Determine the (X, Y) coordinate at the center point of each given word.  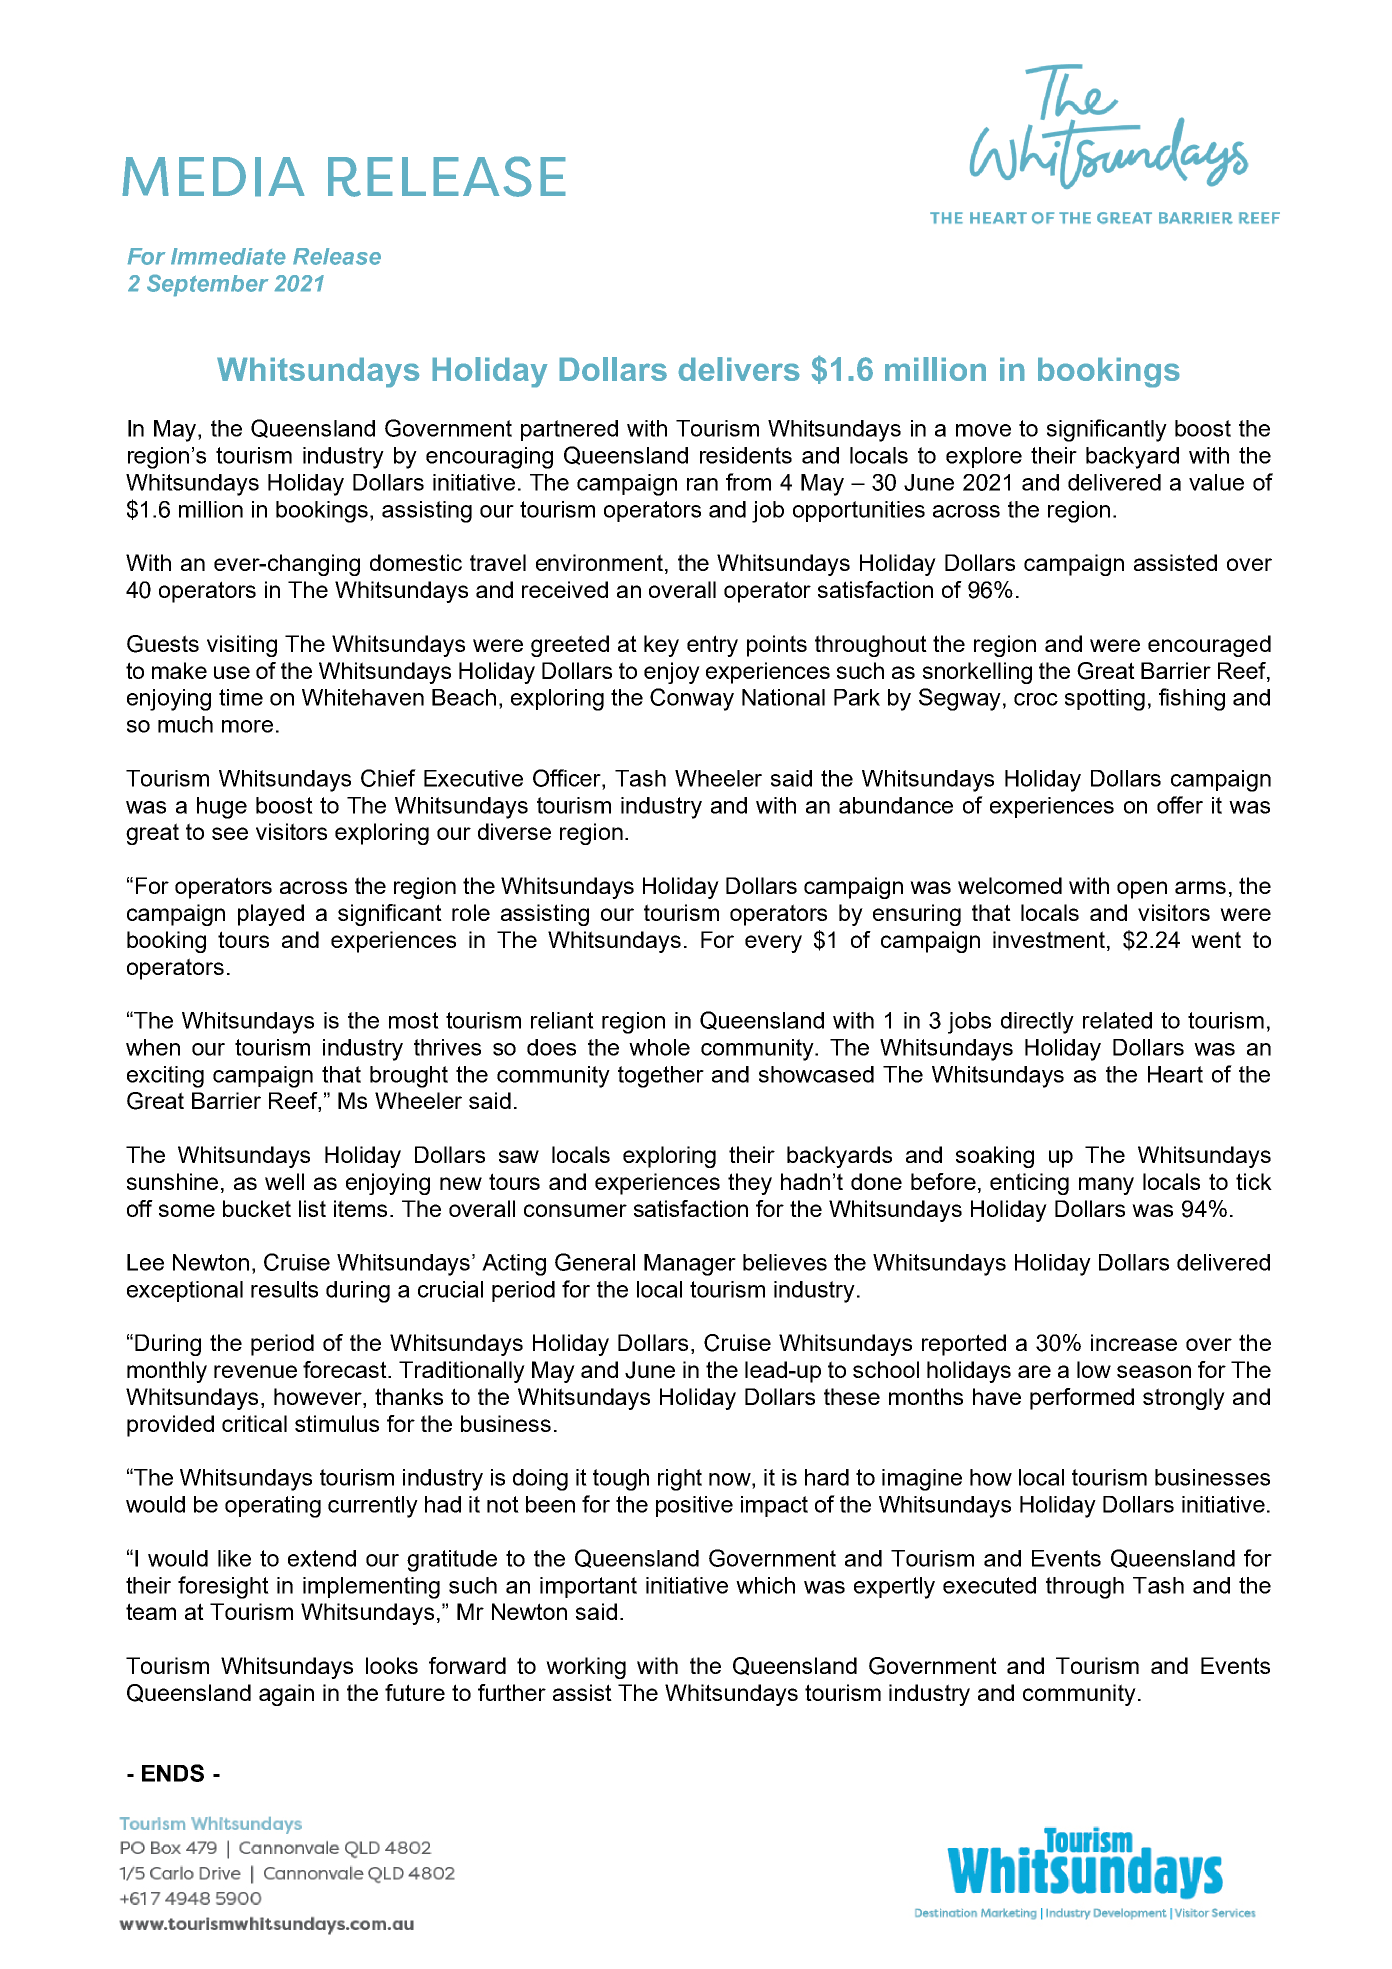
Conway (692, 699)
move (983, 430)
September (208, 285)
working (586, 1668)
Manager (690, 1265)
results (284, 1289)
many (1106, 1186)
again (286, 1695)
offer (1180, 805)
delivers (739, 369)
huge (222, 808)
